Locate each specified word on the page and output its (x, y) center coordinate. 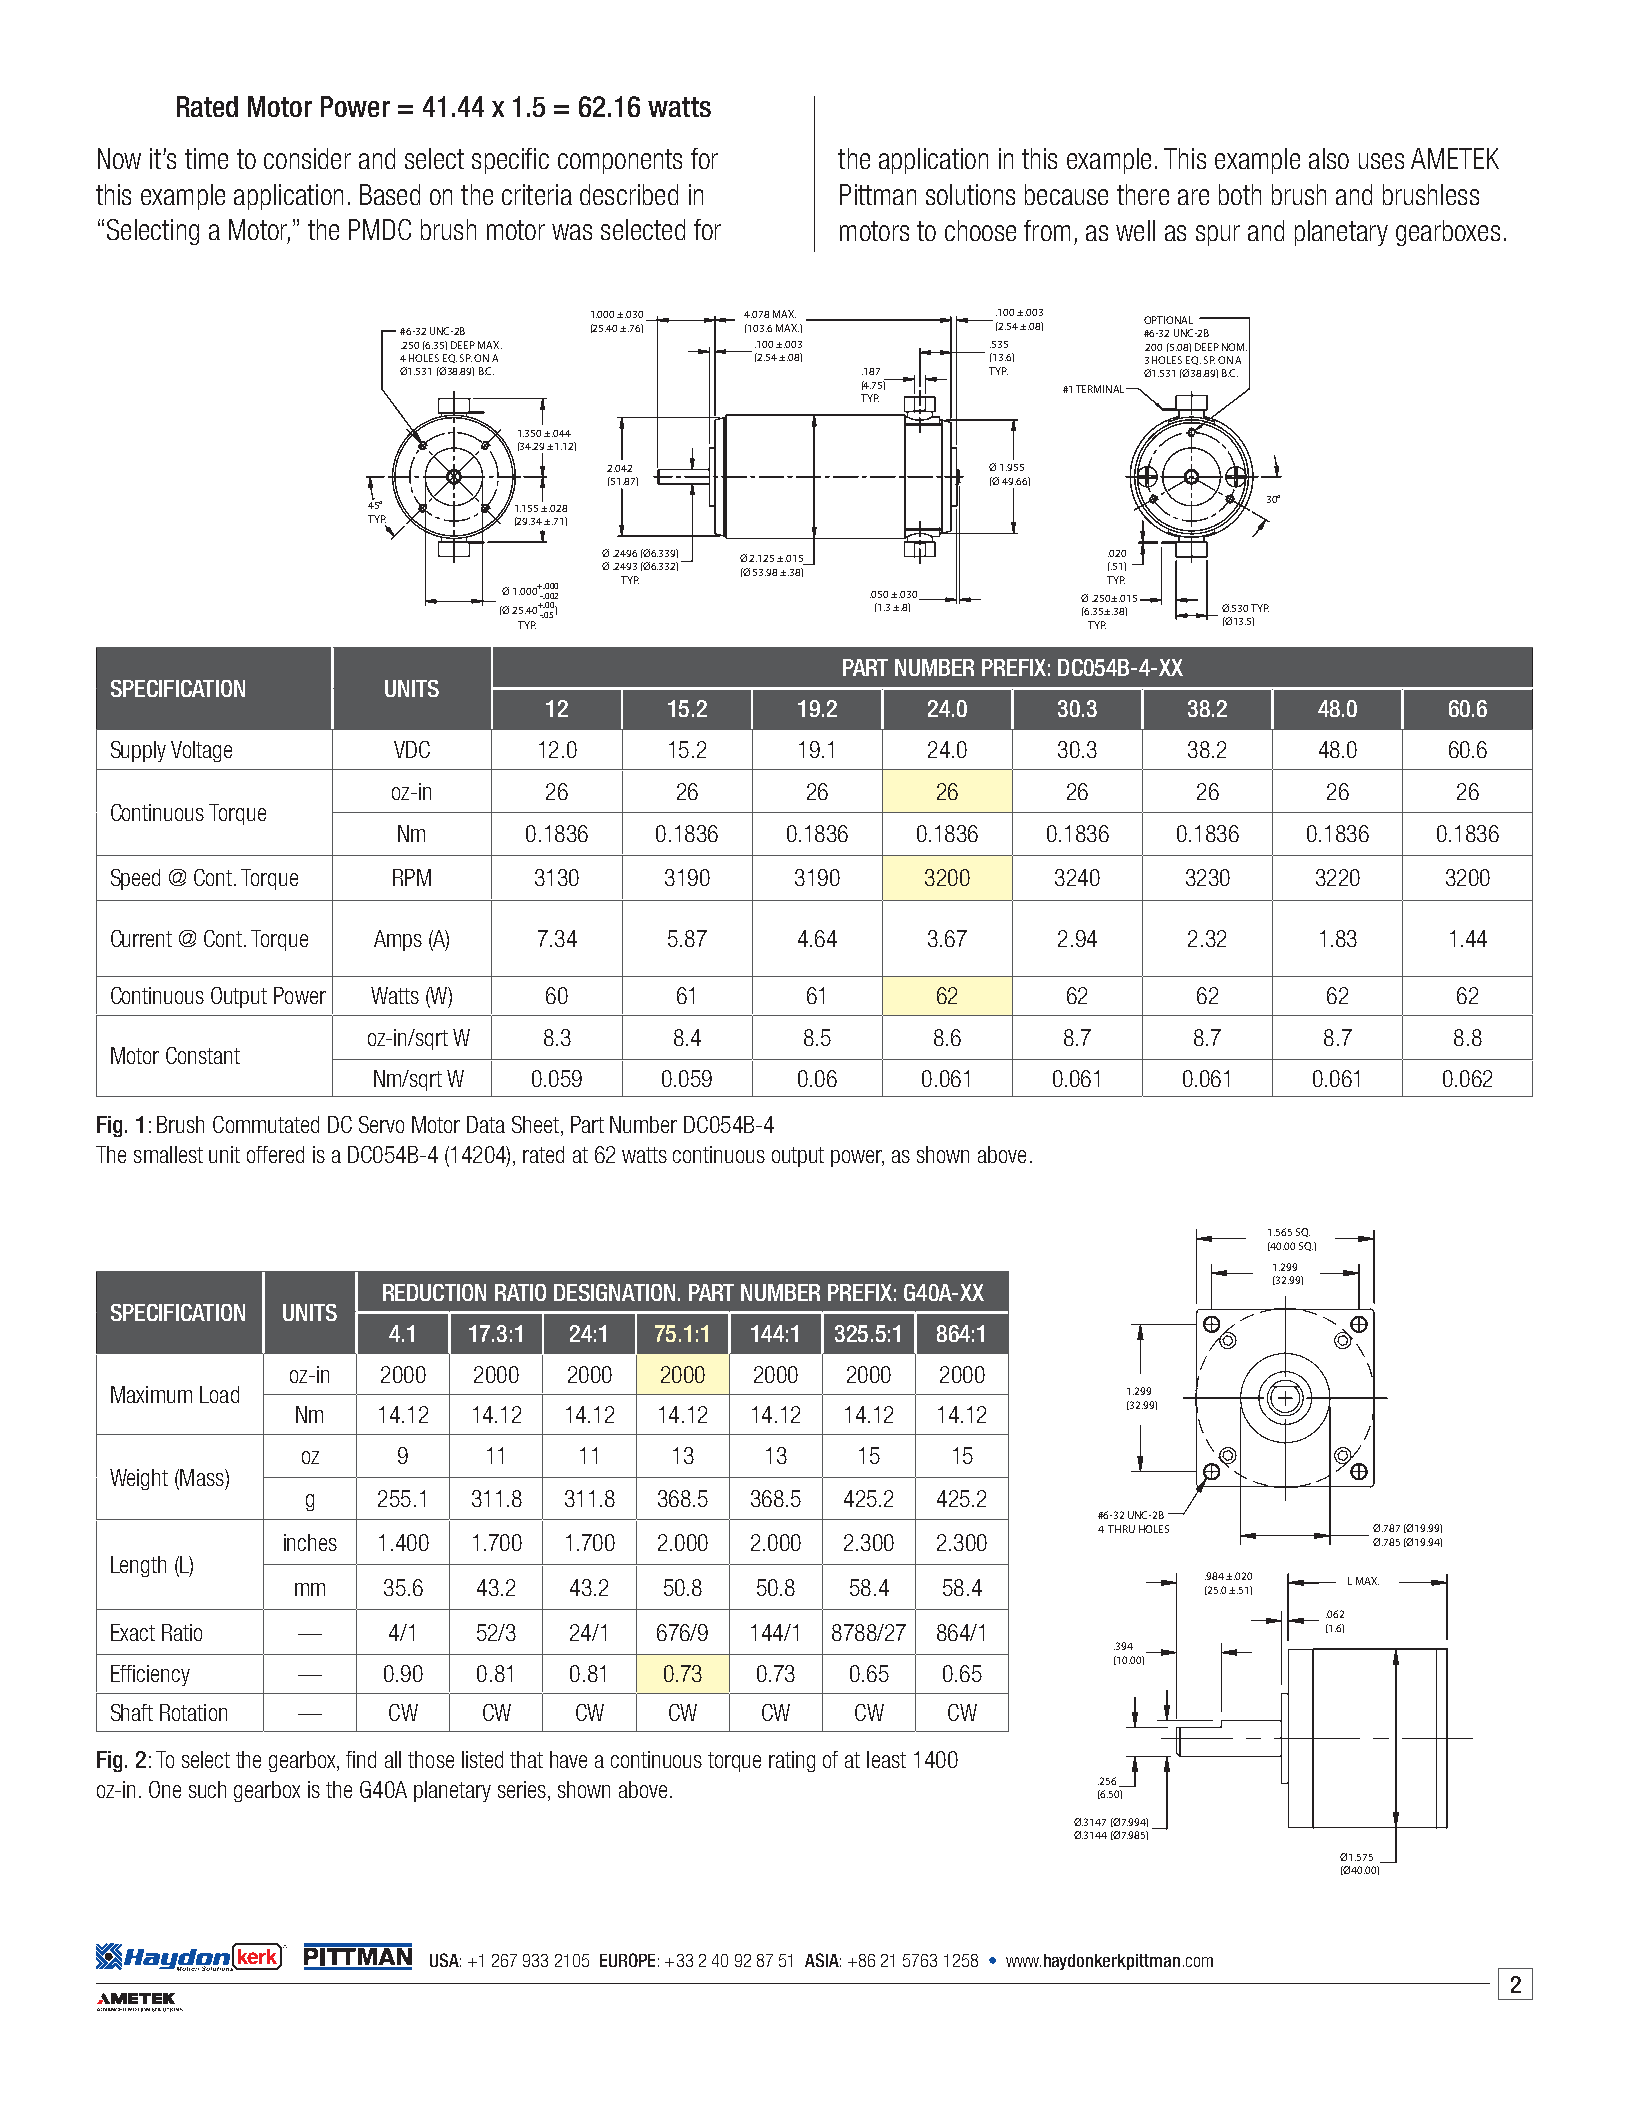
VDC (412, 749)
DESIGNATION (614, 1292)
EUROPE (627, 1960)
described (629, 194)
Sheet (537, 1126)
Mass (202, 1479)
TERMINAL (1101, 389)
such (207, 1789)
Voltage (201, 751)
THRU (1121, 1529)
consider (307, 158)
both (1240, 194)
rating (792, 1761)
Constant (203, 1055)
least (886, 1759)
